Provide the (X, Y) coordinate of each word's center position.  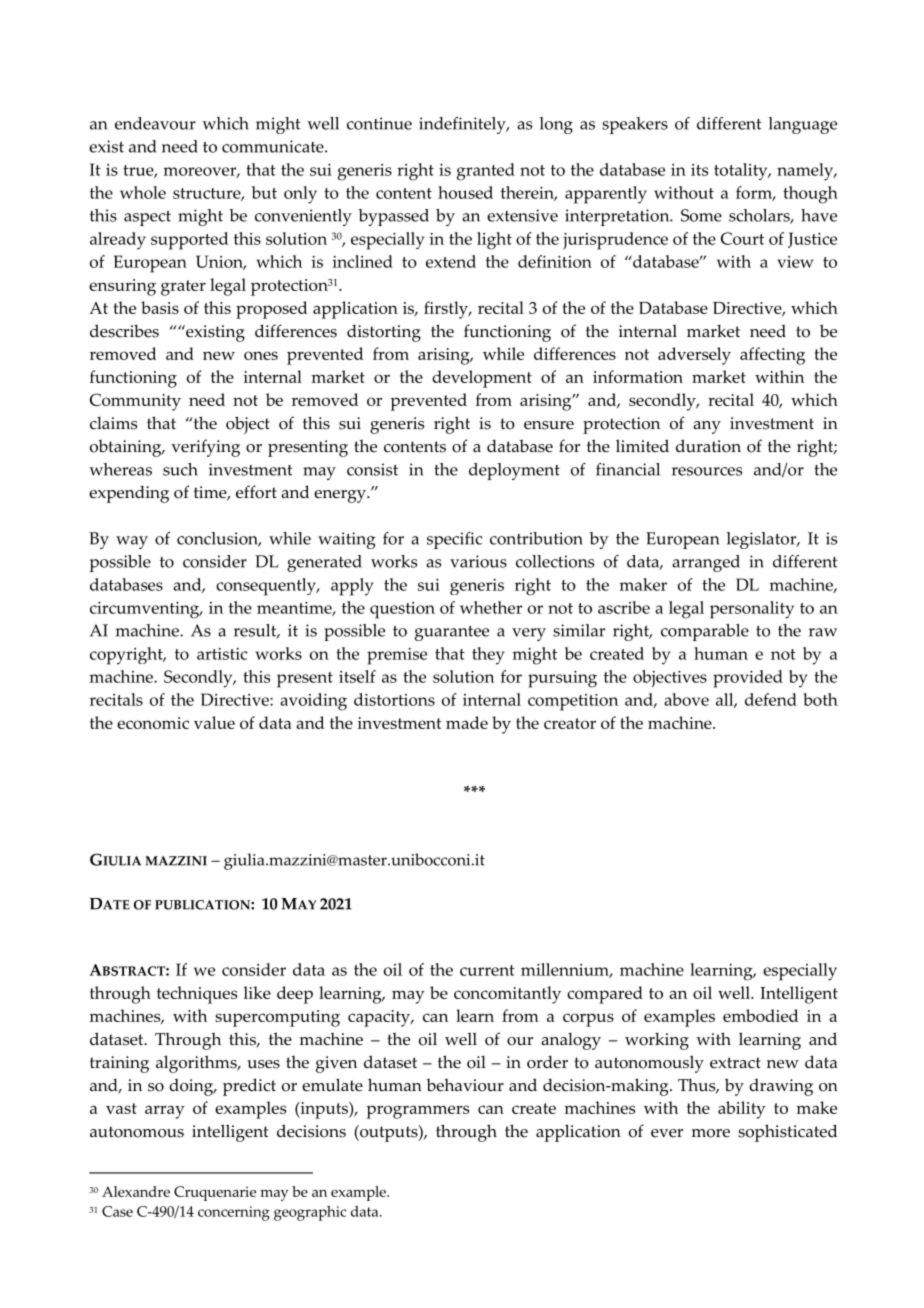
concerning (234, 1213)
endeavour (155, 123)
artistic (222, 654)
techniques (197, 995)
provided (748, 679)
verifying (205, 448)
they (488, 656)
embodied (760, 1015)
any (707, 427)
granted (486, 172)
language (802, 125)
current (487, 970)
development (482, 379)
